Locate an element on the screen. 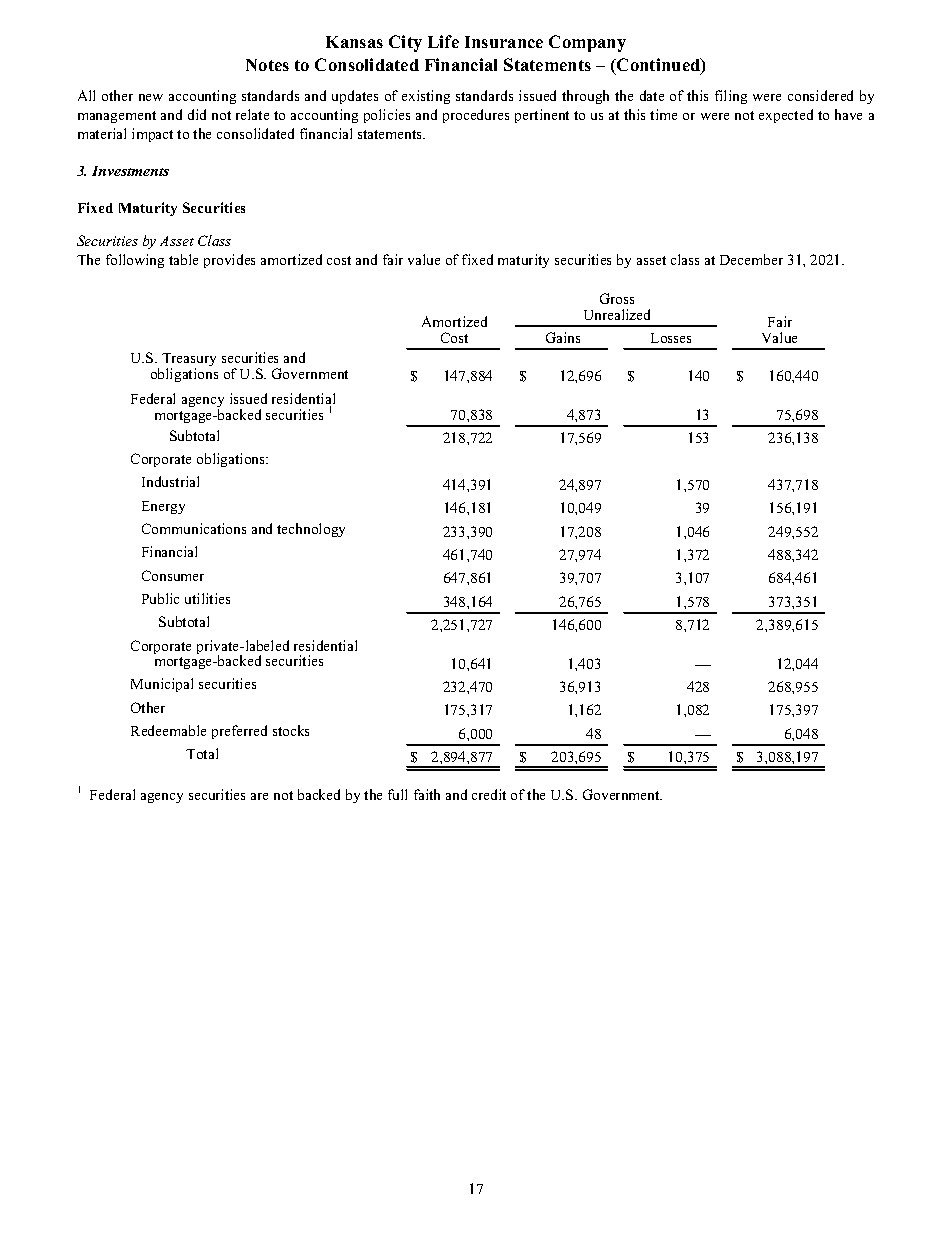 The image size is (952, 1233). procedures is located at coordinates (476, 116).
